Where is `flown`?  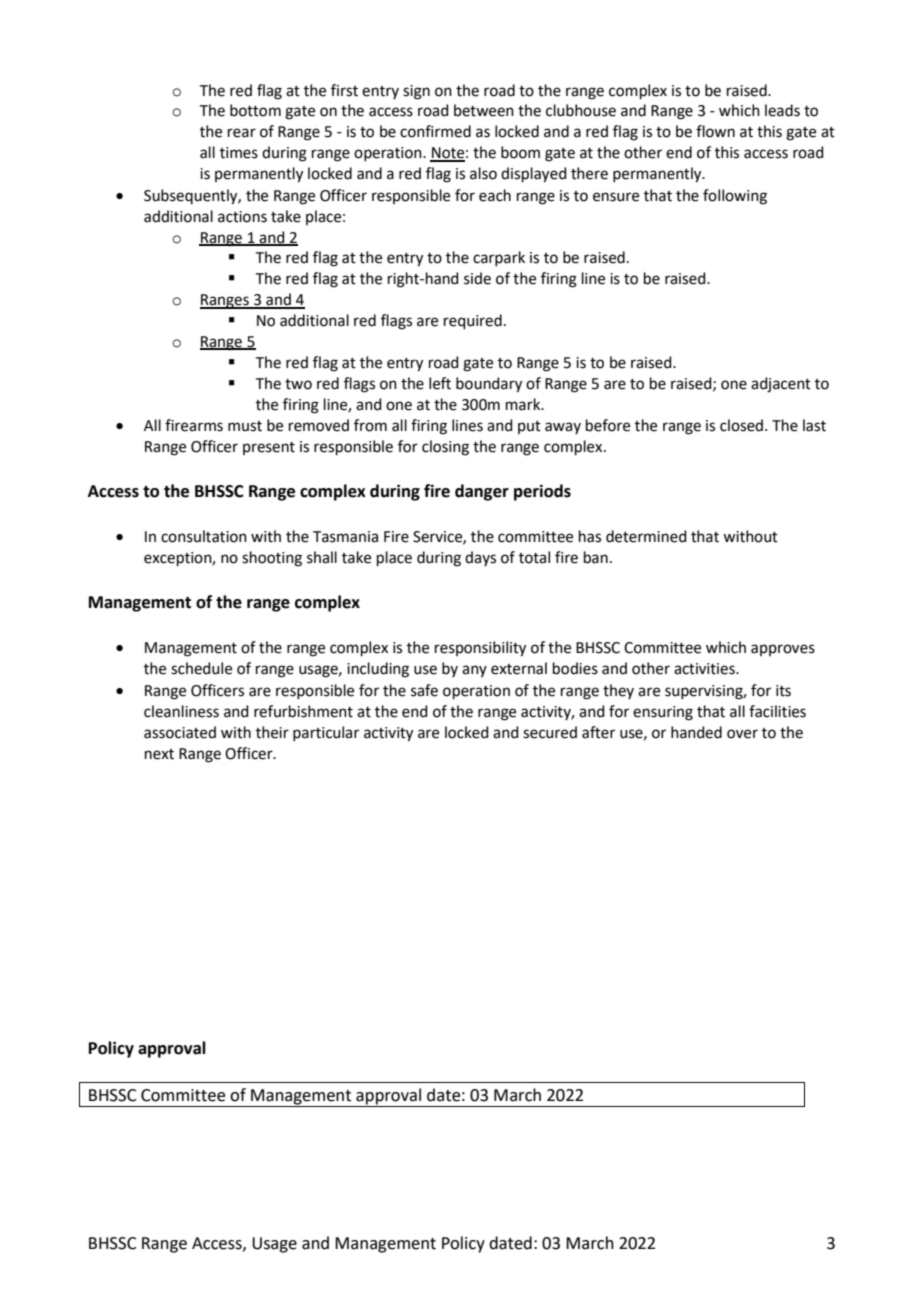
flown is located at coordinates (715, 131).
